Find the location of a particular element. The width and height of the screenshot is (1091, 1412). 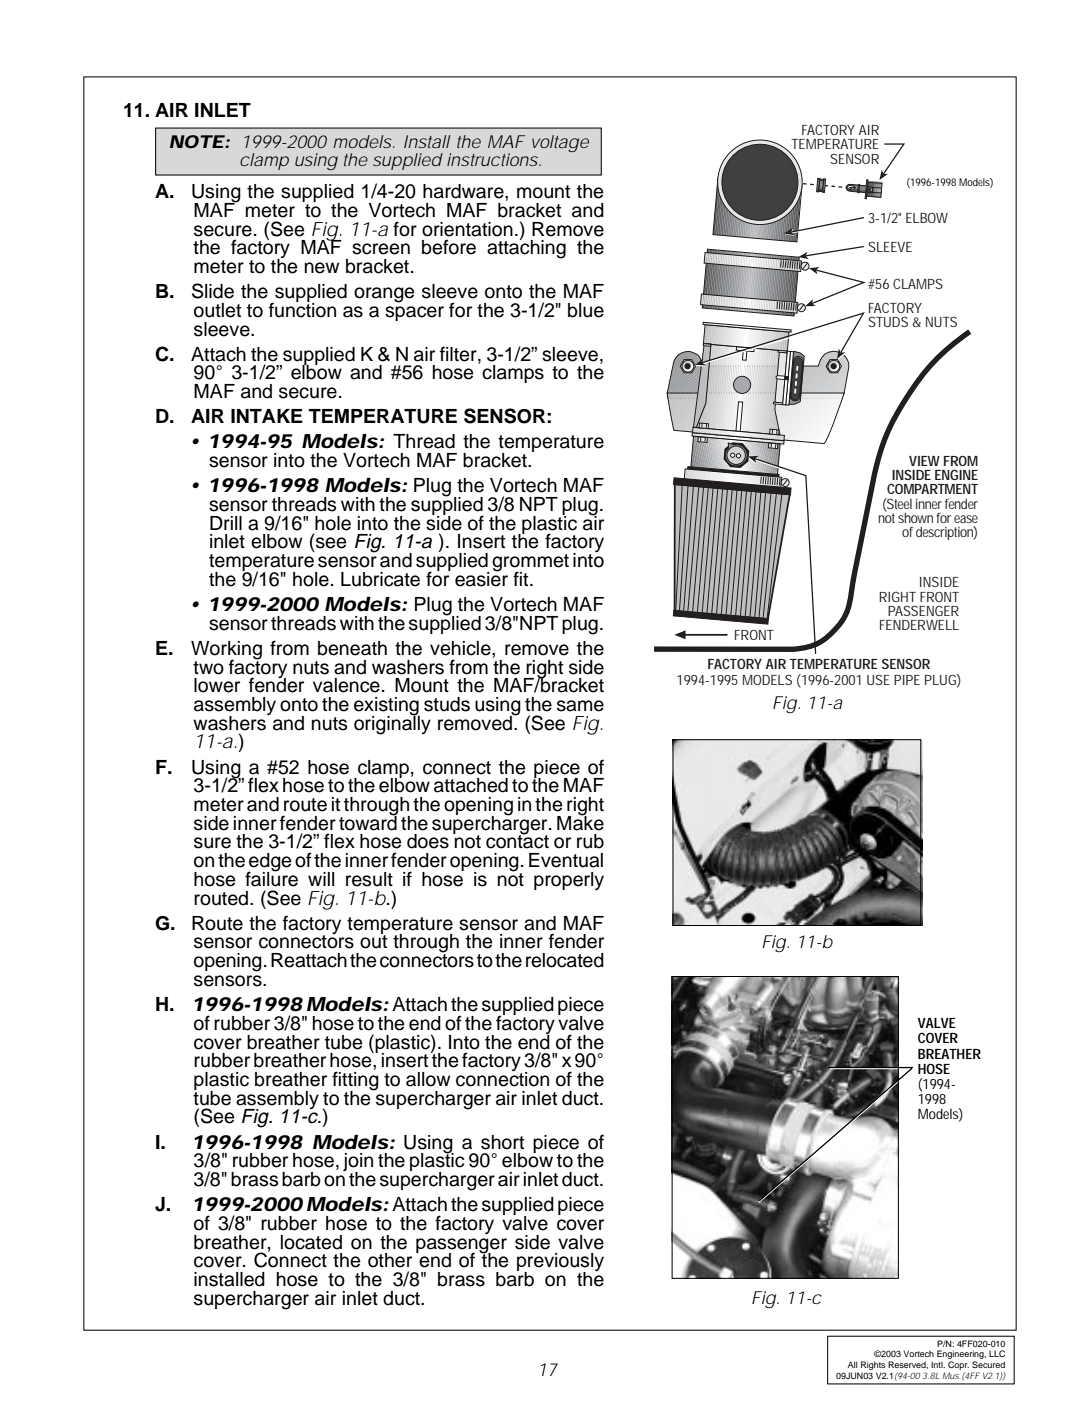

Eventual is located at coordinates (566, 860).
